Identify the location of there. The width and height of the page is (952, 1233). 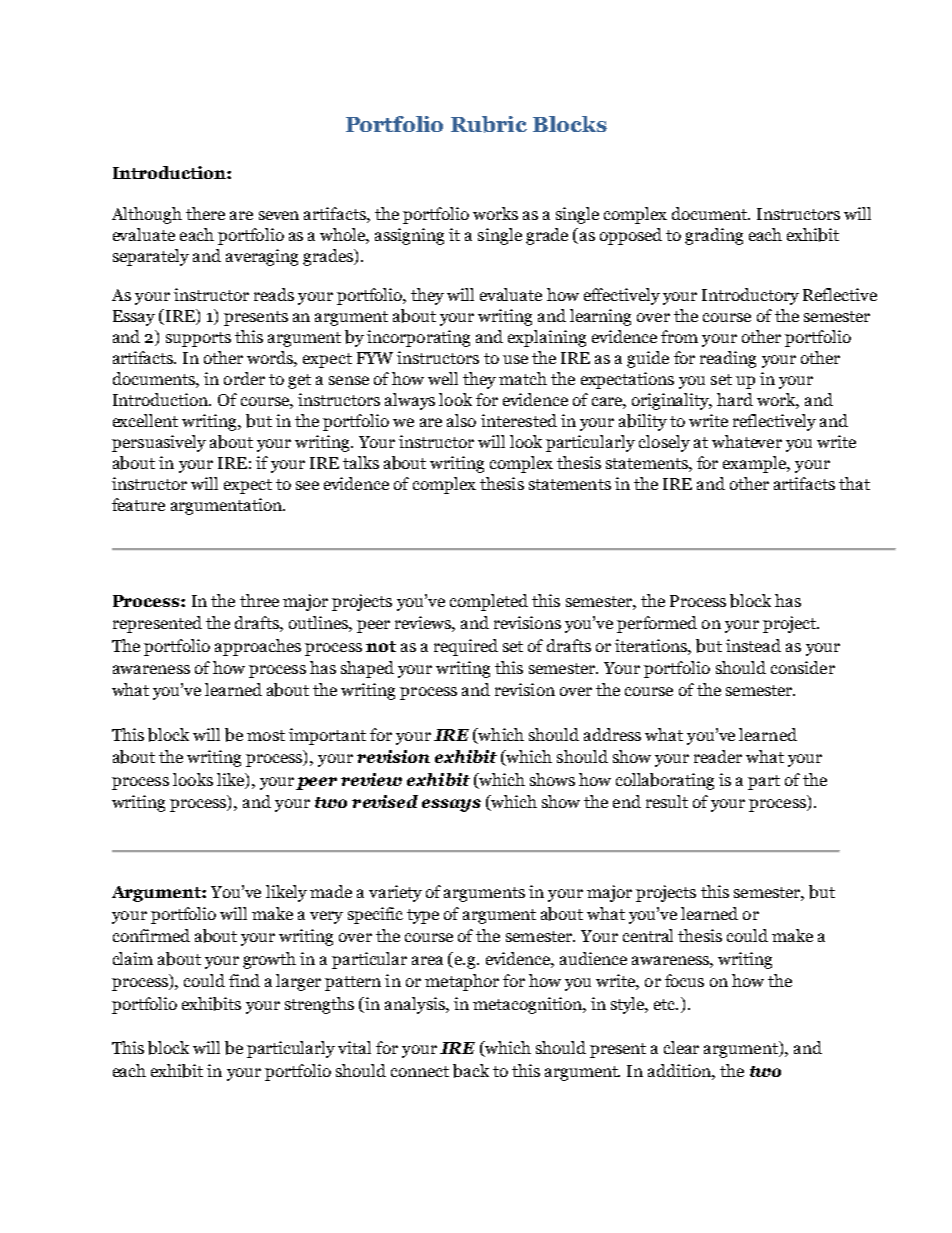
(205, 213).
